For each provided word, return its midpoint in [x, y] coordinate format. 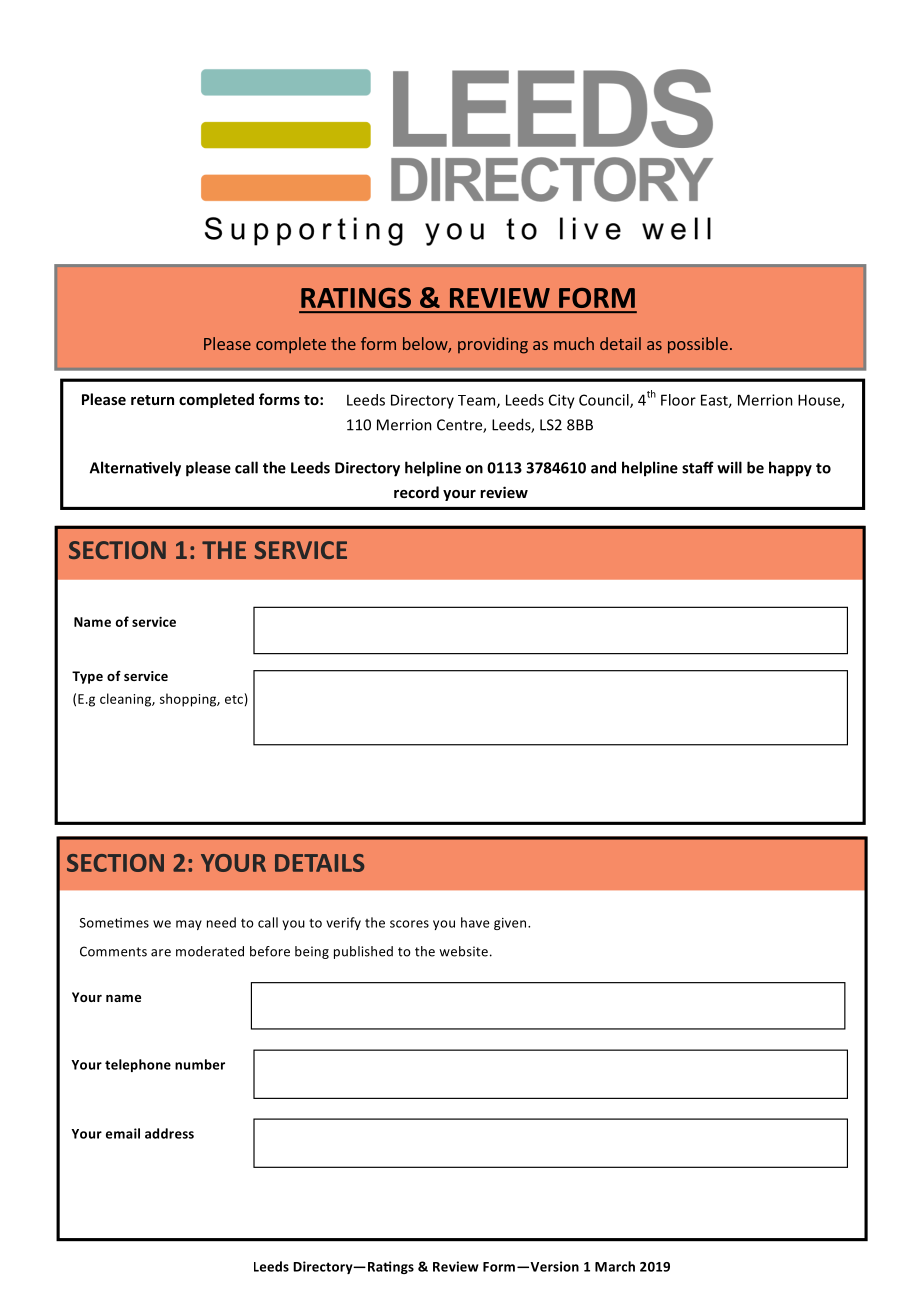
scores [409, 924]
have [475, 922]
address [169, 1133]
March [615, 1266]
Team [478, 401]
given [511, 924]
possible [698, 345]
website [463, 951]
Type [87, 677]
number [200, 1064]
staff [698, 467]
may [189, 925]
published [363, 952]
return [152, 400]
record [416, 492]
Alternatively [135, 469]
